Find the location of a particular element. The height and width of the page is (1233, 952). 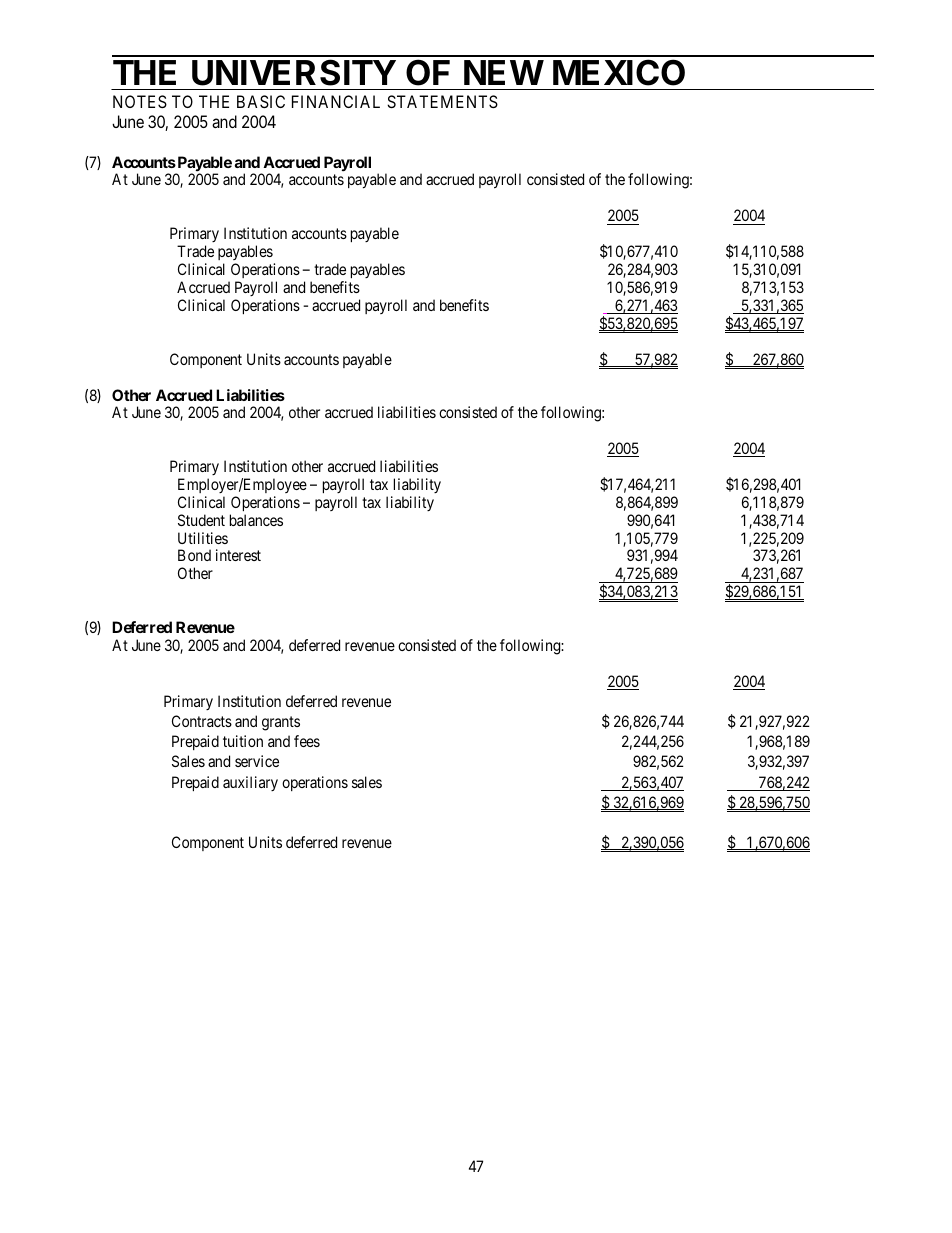

fees is located at coordinates (307, 741).
